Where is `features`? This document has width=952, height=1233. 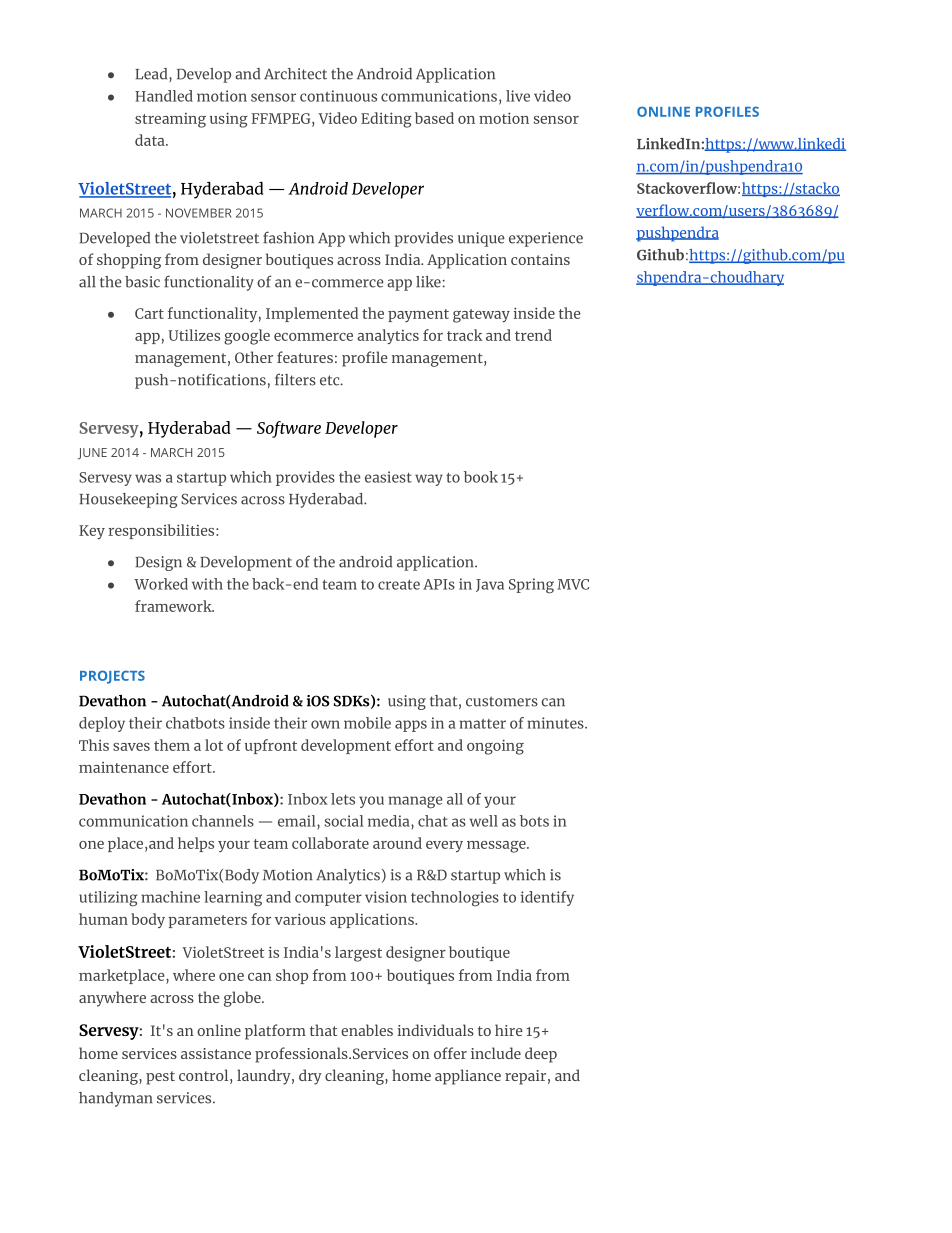
features is located at coordinates (305, 357).
